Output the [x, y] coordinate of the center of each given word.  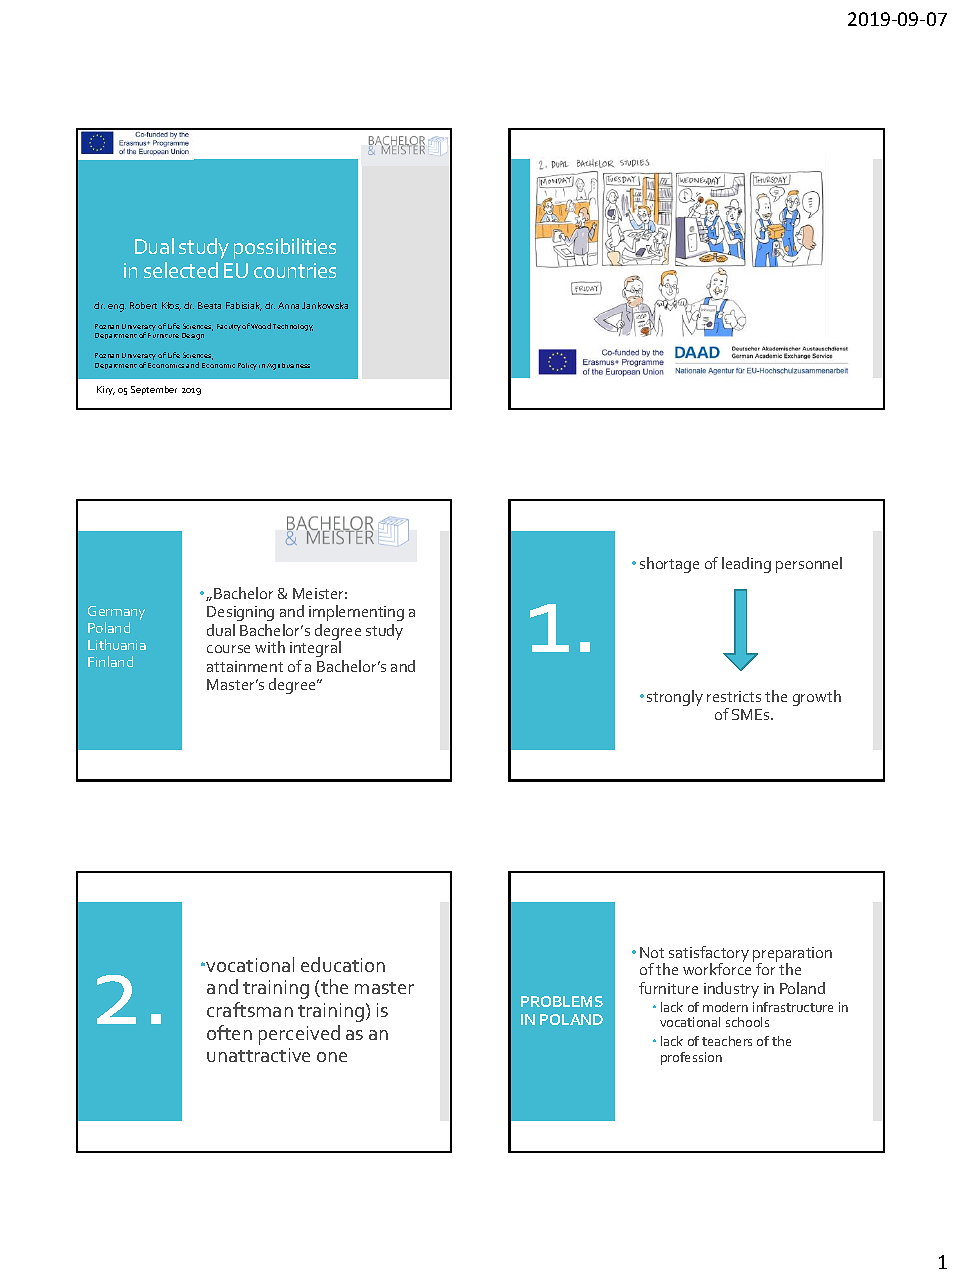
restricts [734, 696]
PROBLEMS [562, 1001]
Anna [288, 305]
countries [295, 270]
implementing [356, 613]
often [229, 1032]
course [228, 649]
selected [181, 270]
